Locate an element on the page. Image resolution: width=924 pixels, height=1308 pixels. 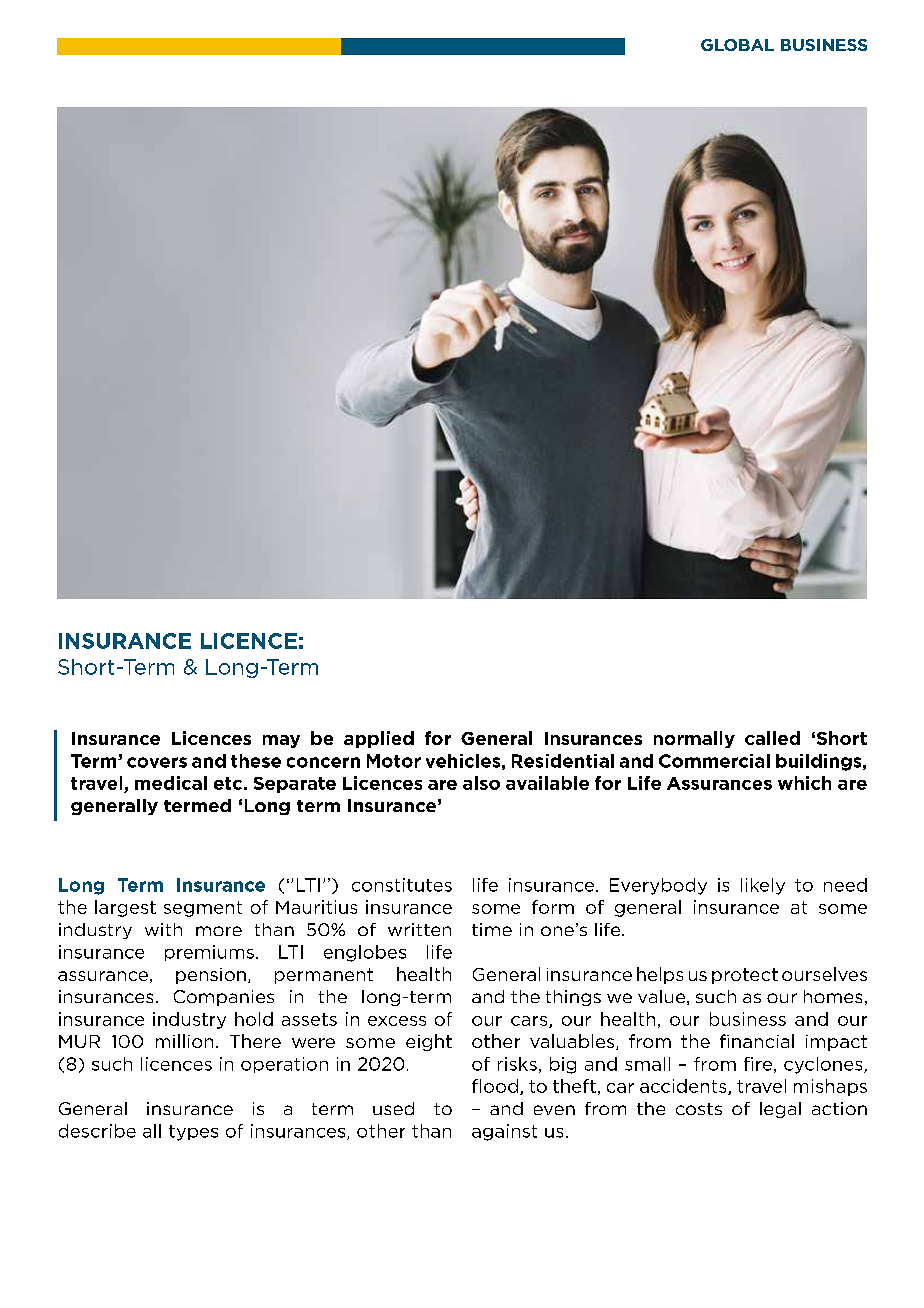
also is located at coordinates (481, 783).
